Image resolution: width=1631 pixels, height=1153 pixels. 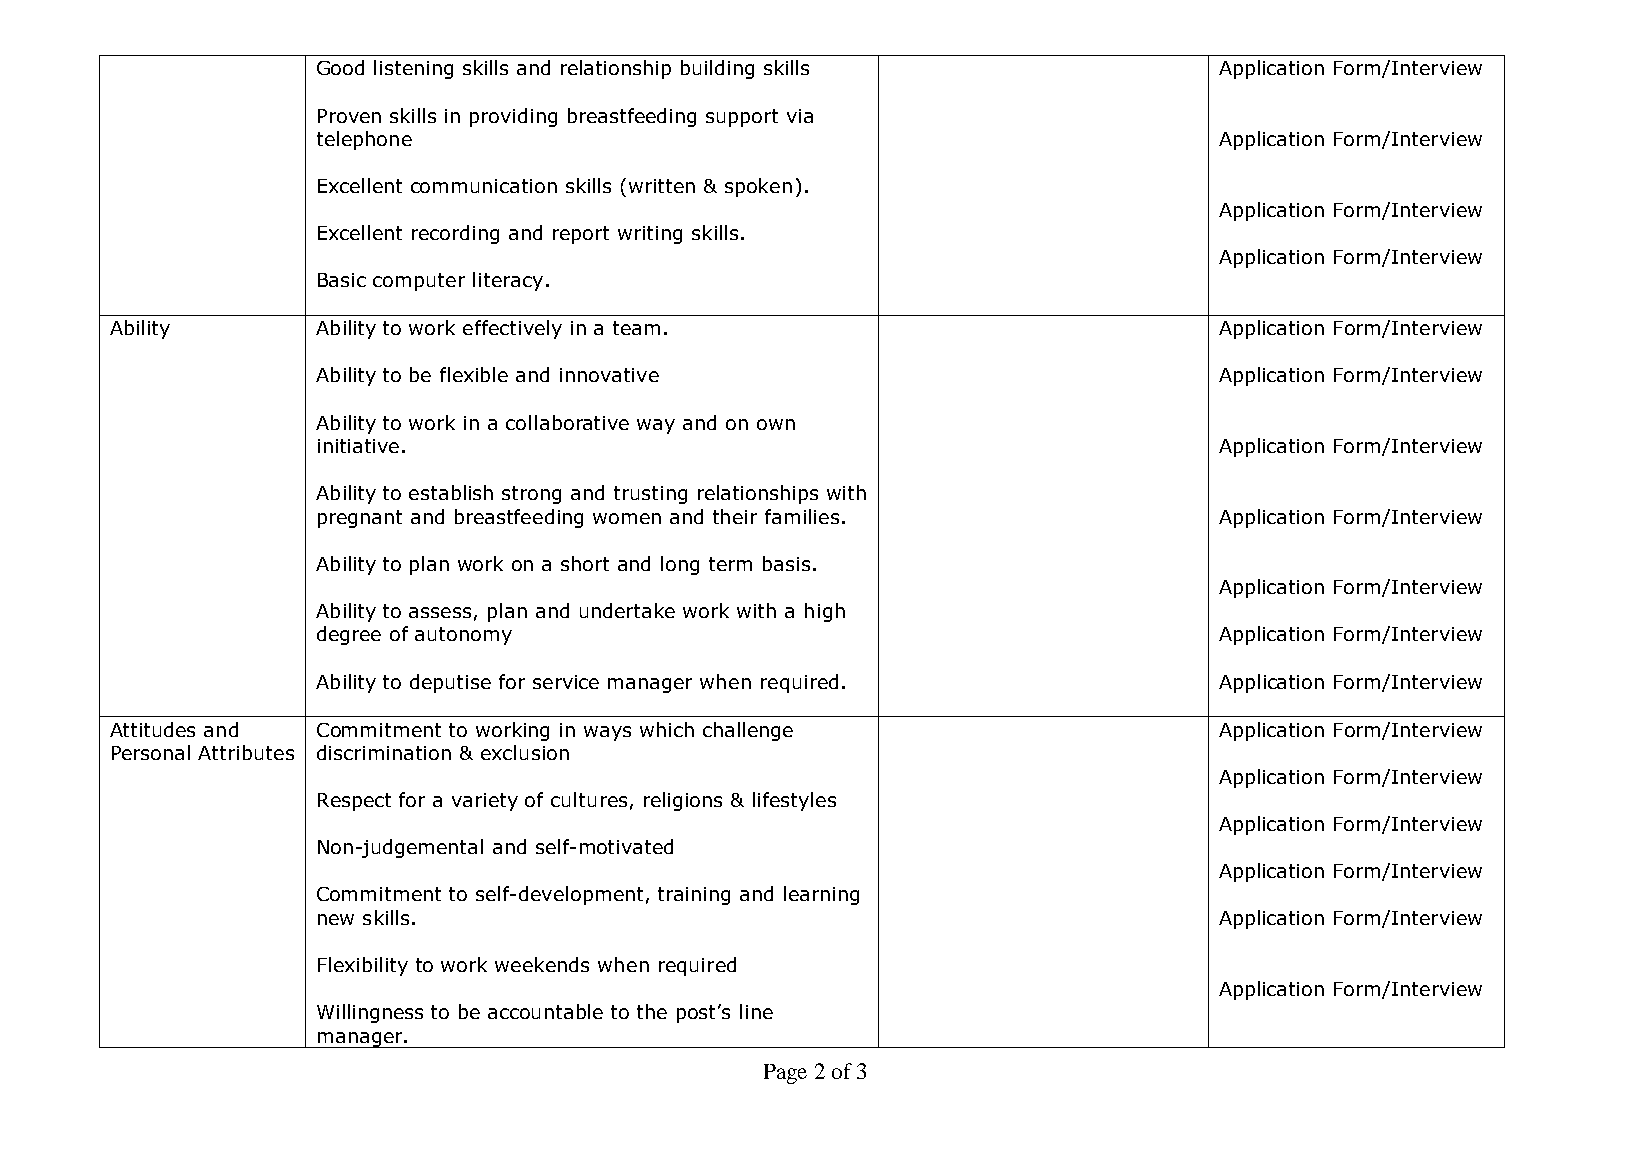 What do you see at coordinates (340, 67) in the document?
I see `Good` at bounding box center [340, 67].
